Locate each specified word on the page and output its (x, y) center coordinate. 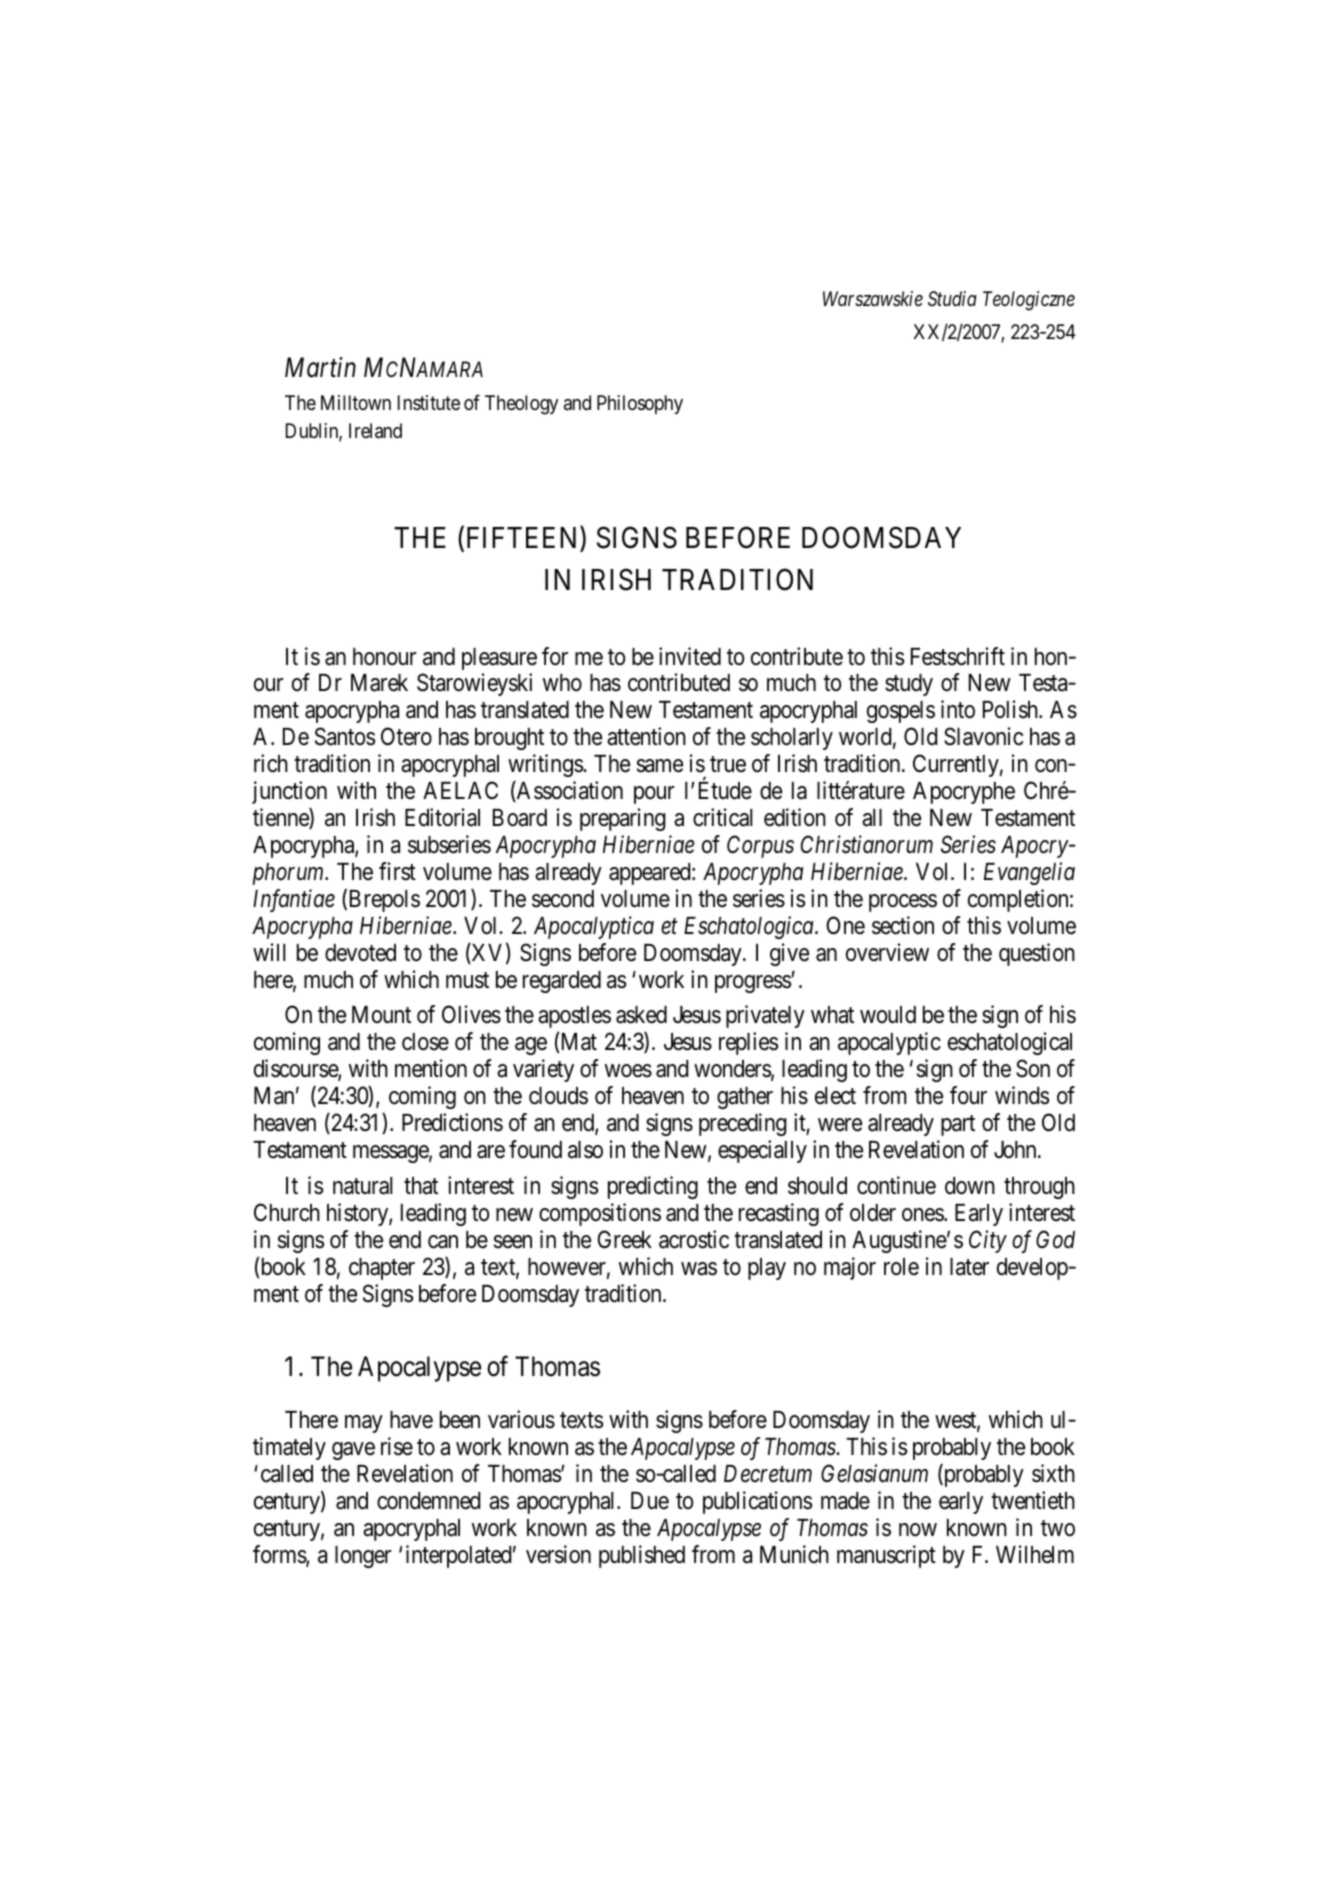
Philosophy (640, 404)
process (903, 903)
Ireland (375, 431)
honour (384, 657)
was (699, 1269)
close (425, 1042)
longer (363, 1557)
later (969, 1267)
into (958, 709)
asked (641, 1015)
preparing (623, 819)
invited (690, 656)
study (909, 685)
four (968, 1095)
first (397, 871)
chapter (382, 1269)
